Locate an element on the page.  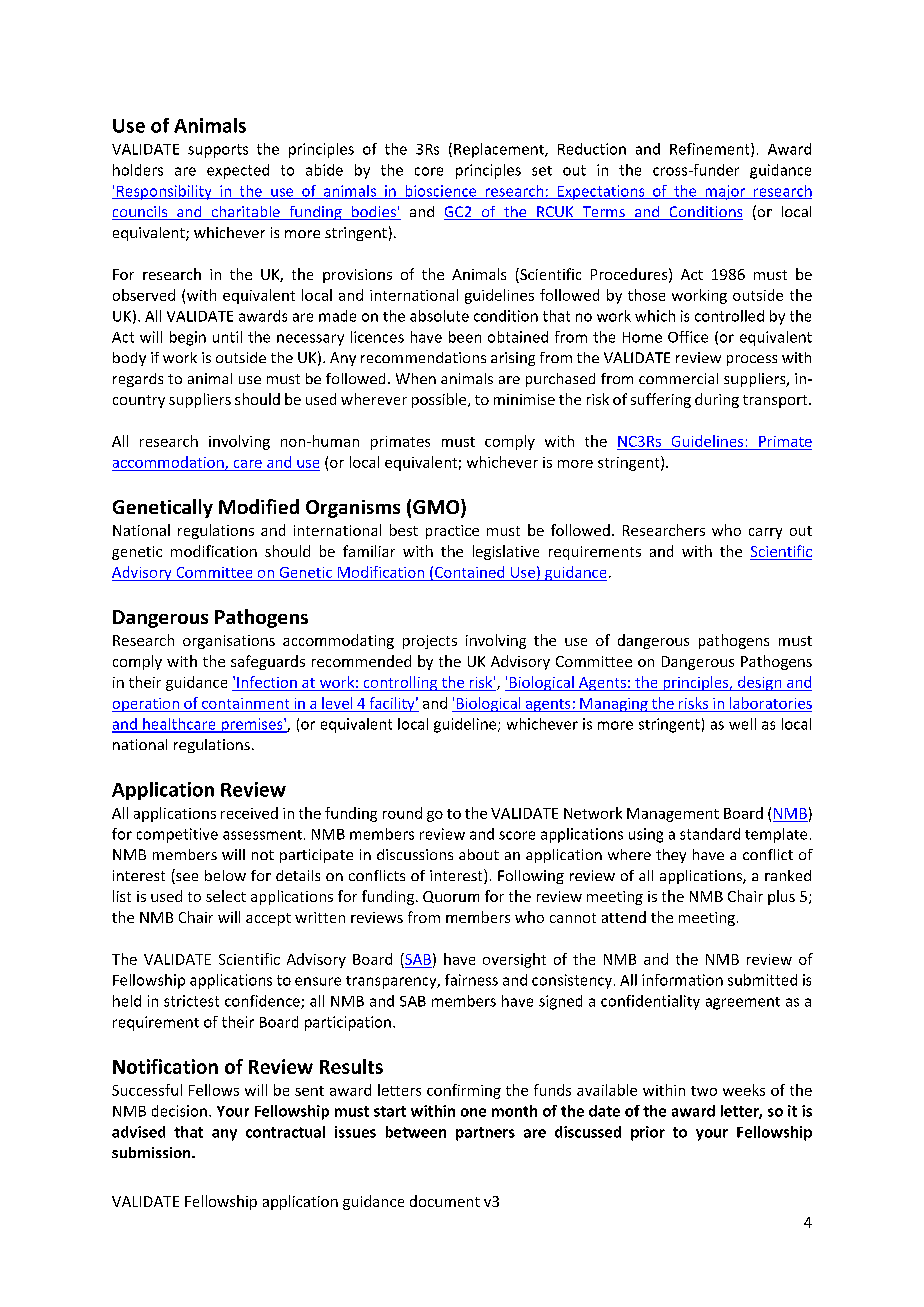
major is located at coordinates (725, 192).
